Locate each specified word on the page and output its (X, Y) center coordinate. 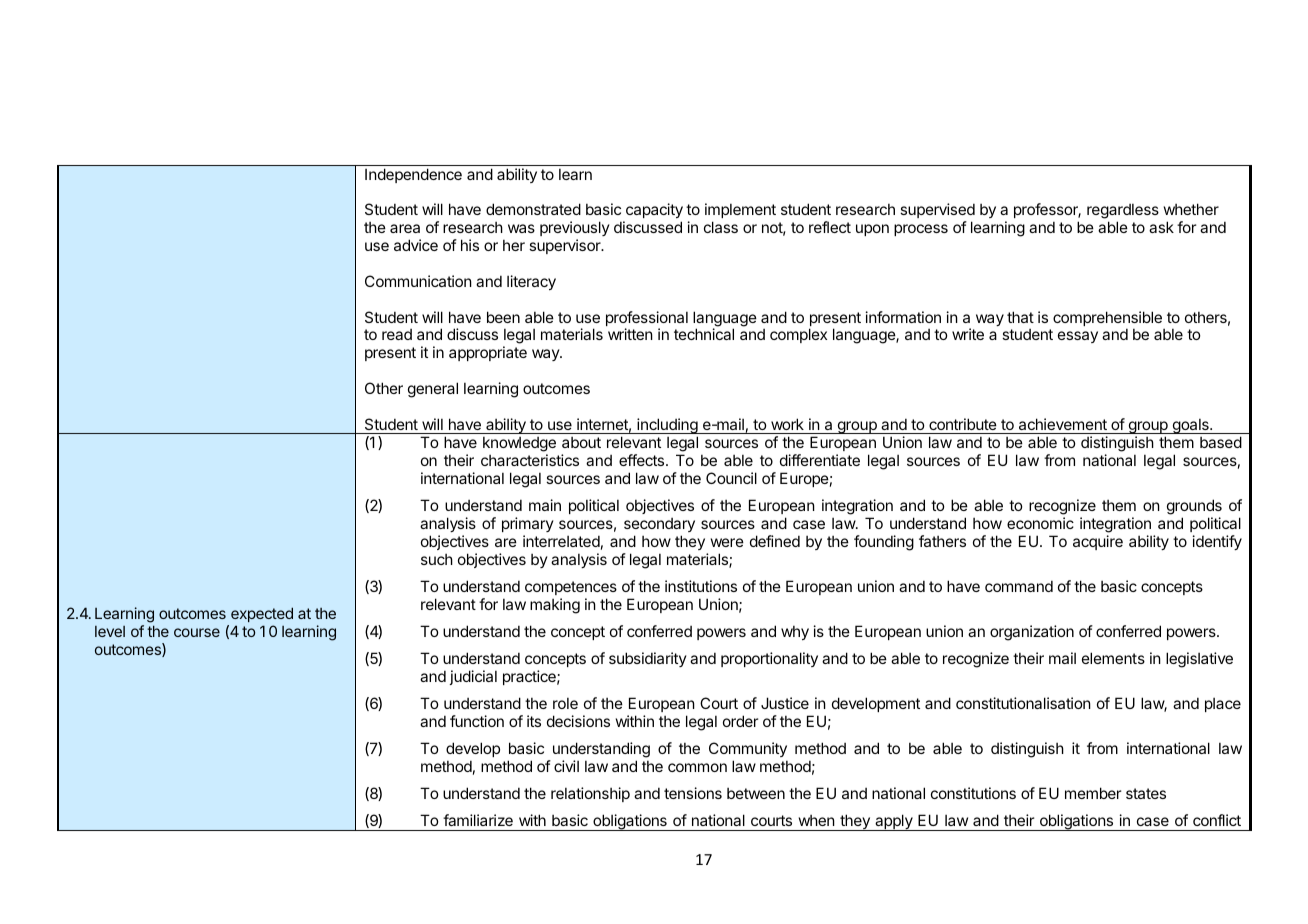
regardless (1123, 213)
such (437, 559)
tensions (693, 793)
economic (1040, 523)
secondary (659, 525)
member (1093, 793)
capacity (653, 212)
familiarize (478, 820)
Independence (413, 175)
